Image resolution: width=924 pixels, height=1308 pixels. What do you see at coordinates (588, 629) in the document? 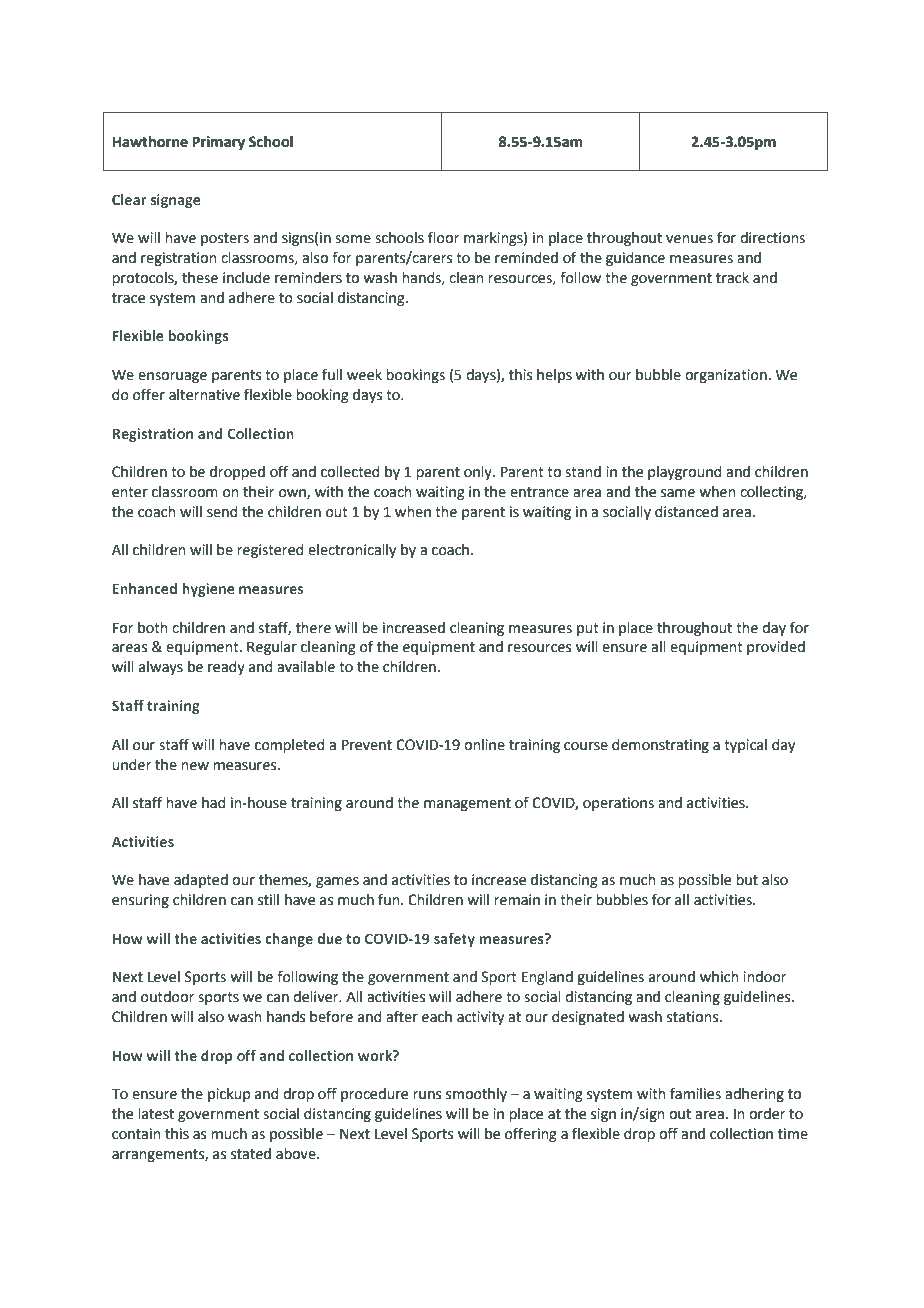
I see `put` at bounding box center [588, 629].
